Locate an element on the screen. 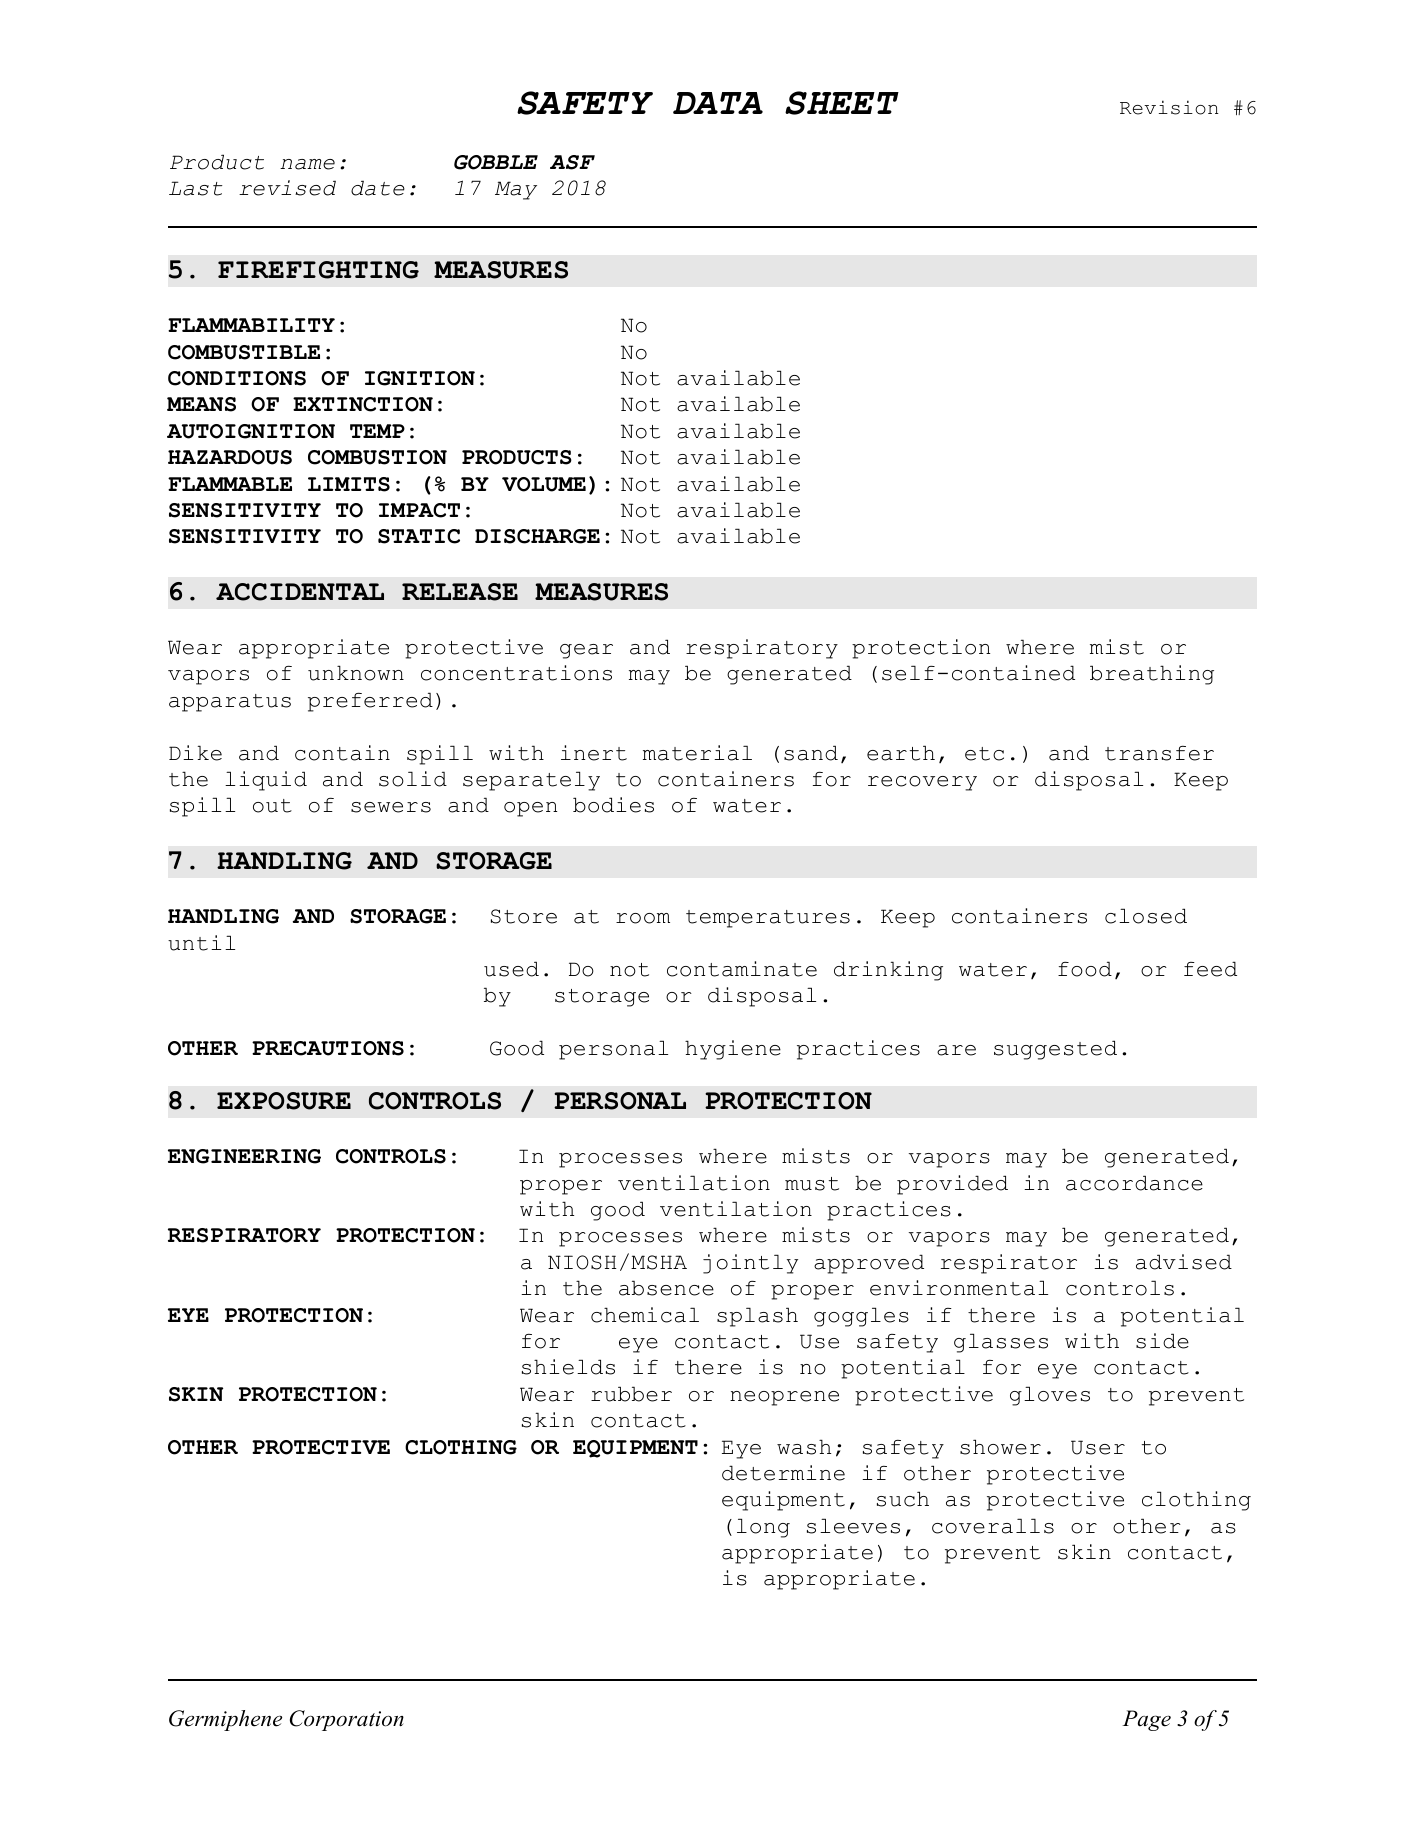 This screenshot has width=1425, height=1844. gear is located at coordinates (586, 651).
